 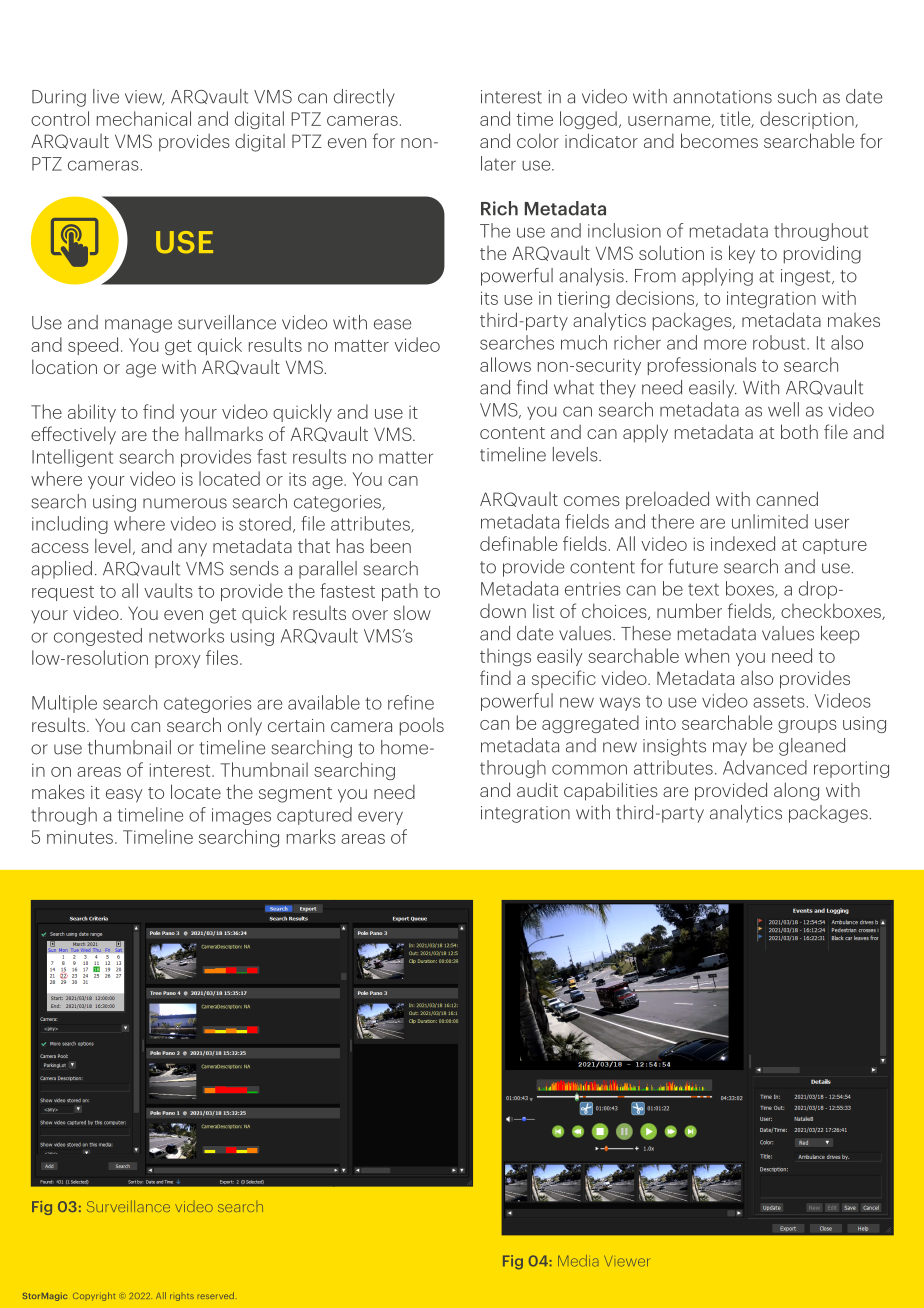 What do you see at coordinates (796, 791) in the image?
I see `along` at bounding box center [796, 791].
